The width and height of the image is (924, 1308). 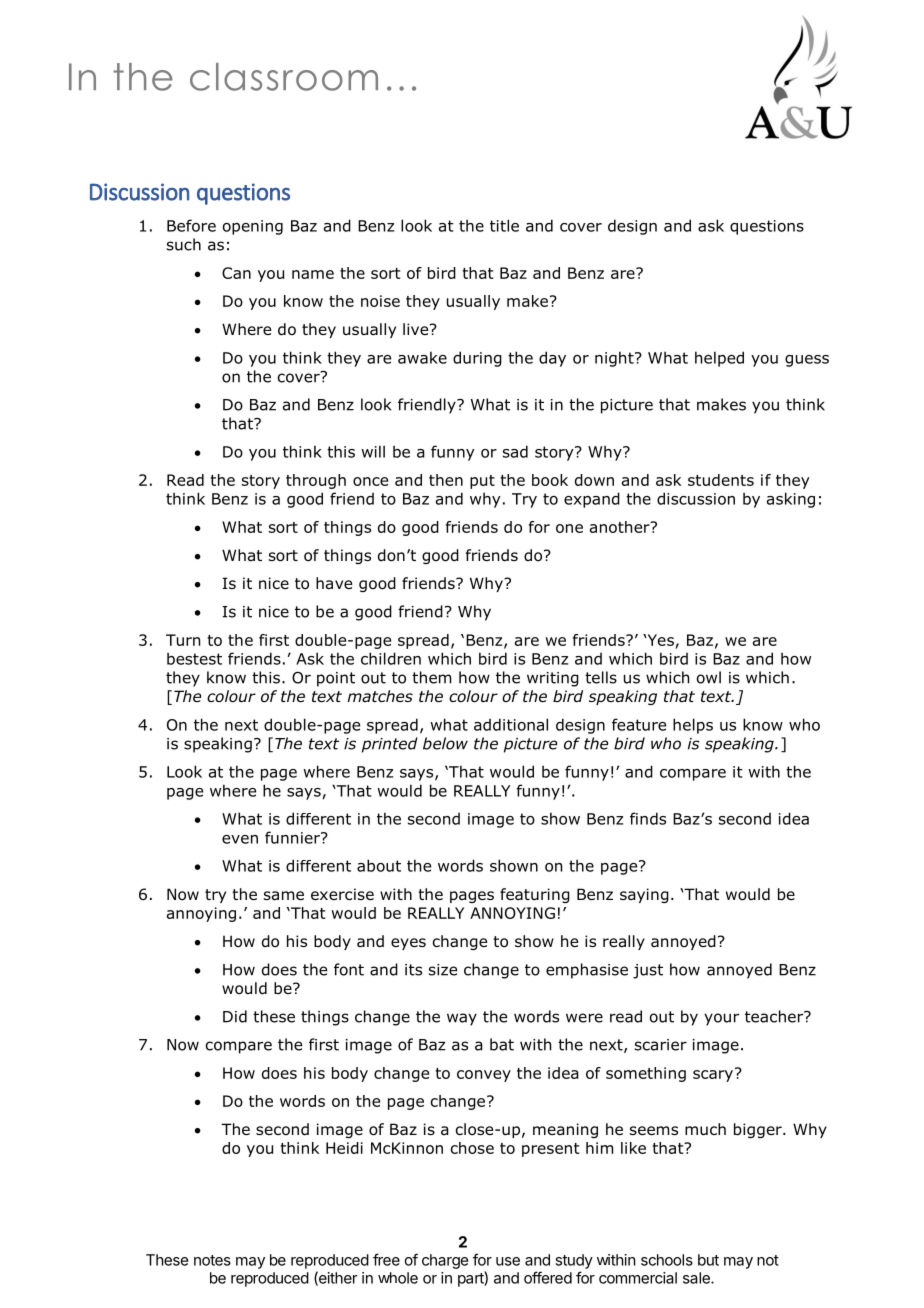 What do you see at coordinates (508, 1261) in the image?
I see `use` at bounding box center [508, 1261].
